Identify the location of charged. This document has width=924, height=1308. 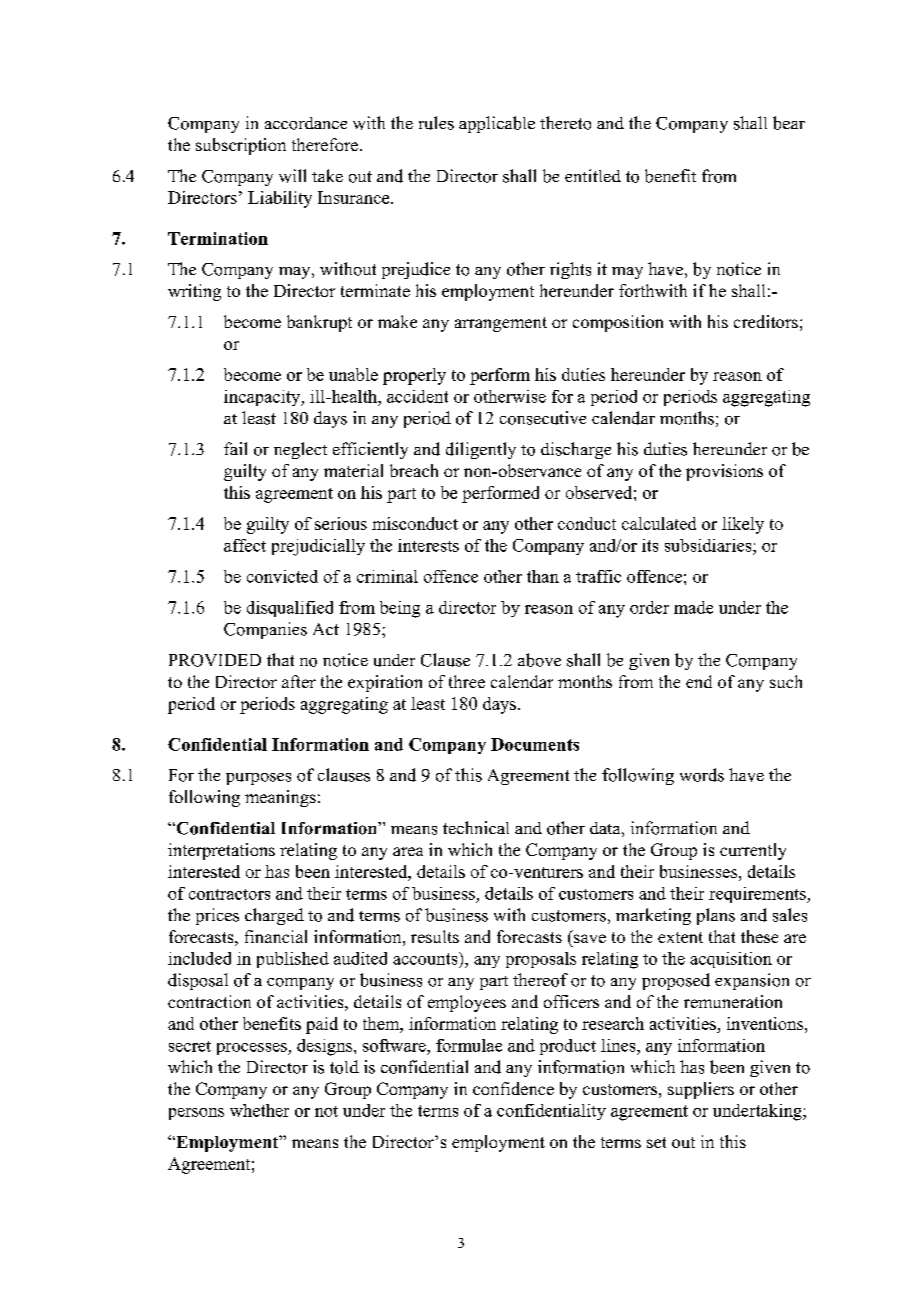
(274, 916).
